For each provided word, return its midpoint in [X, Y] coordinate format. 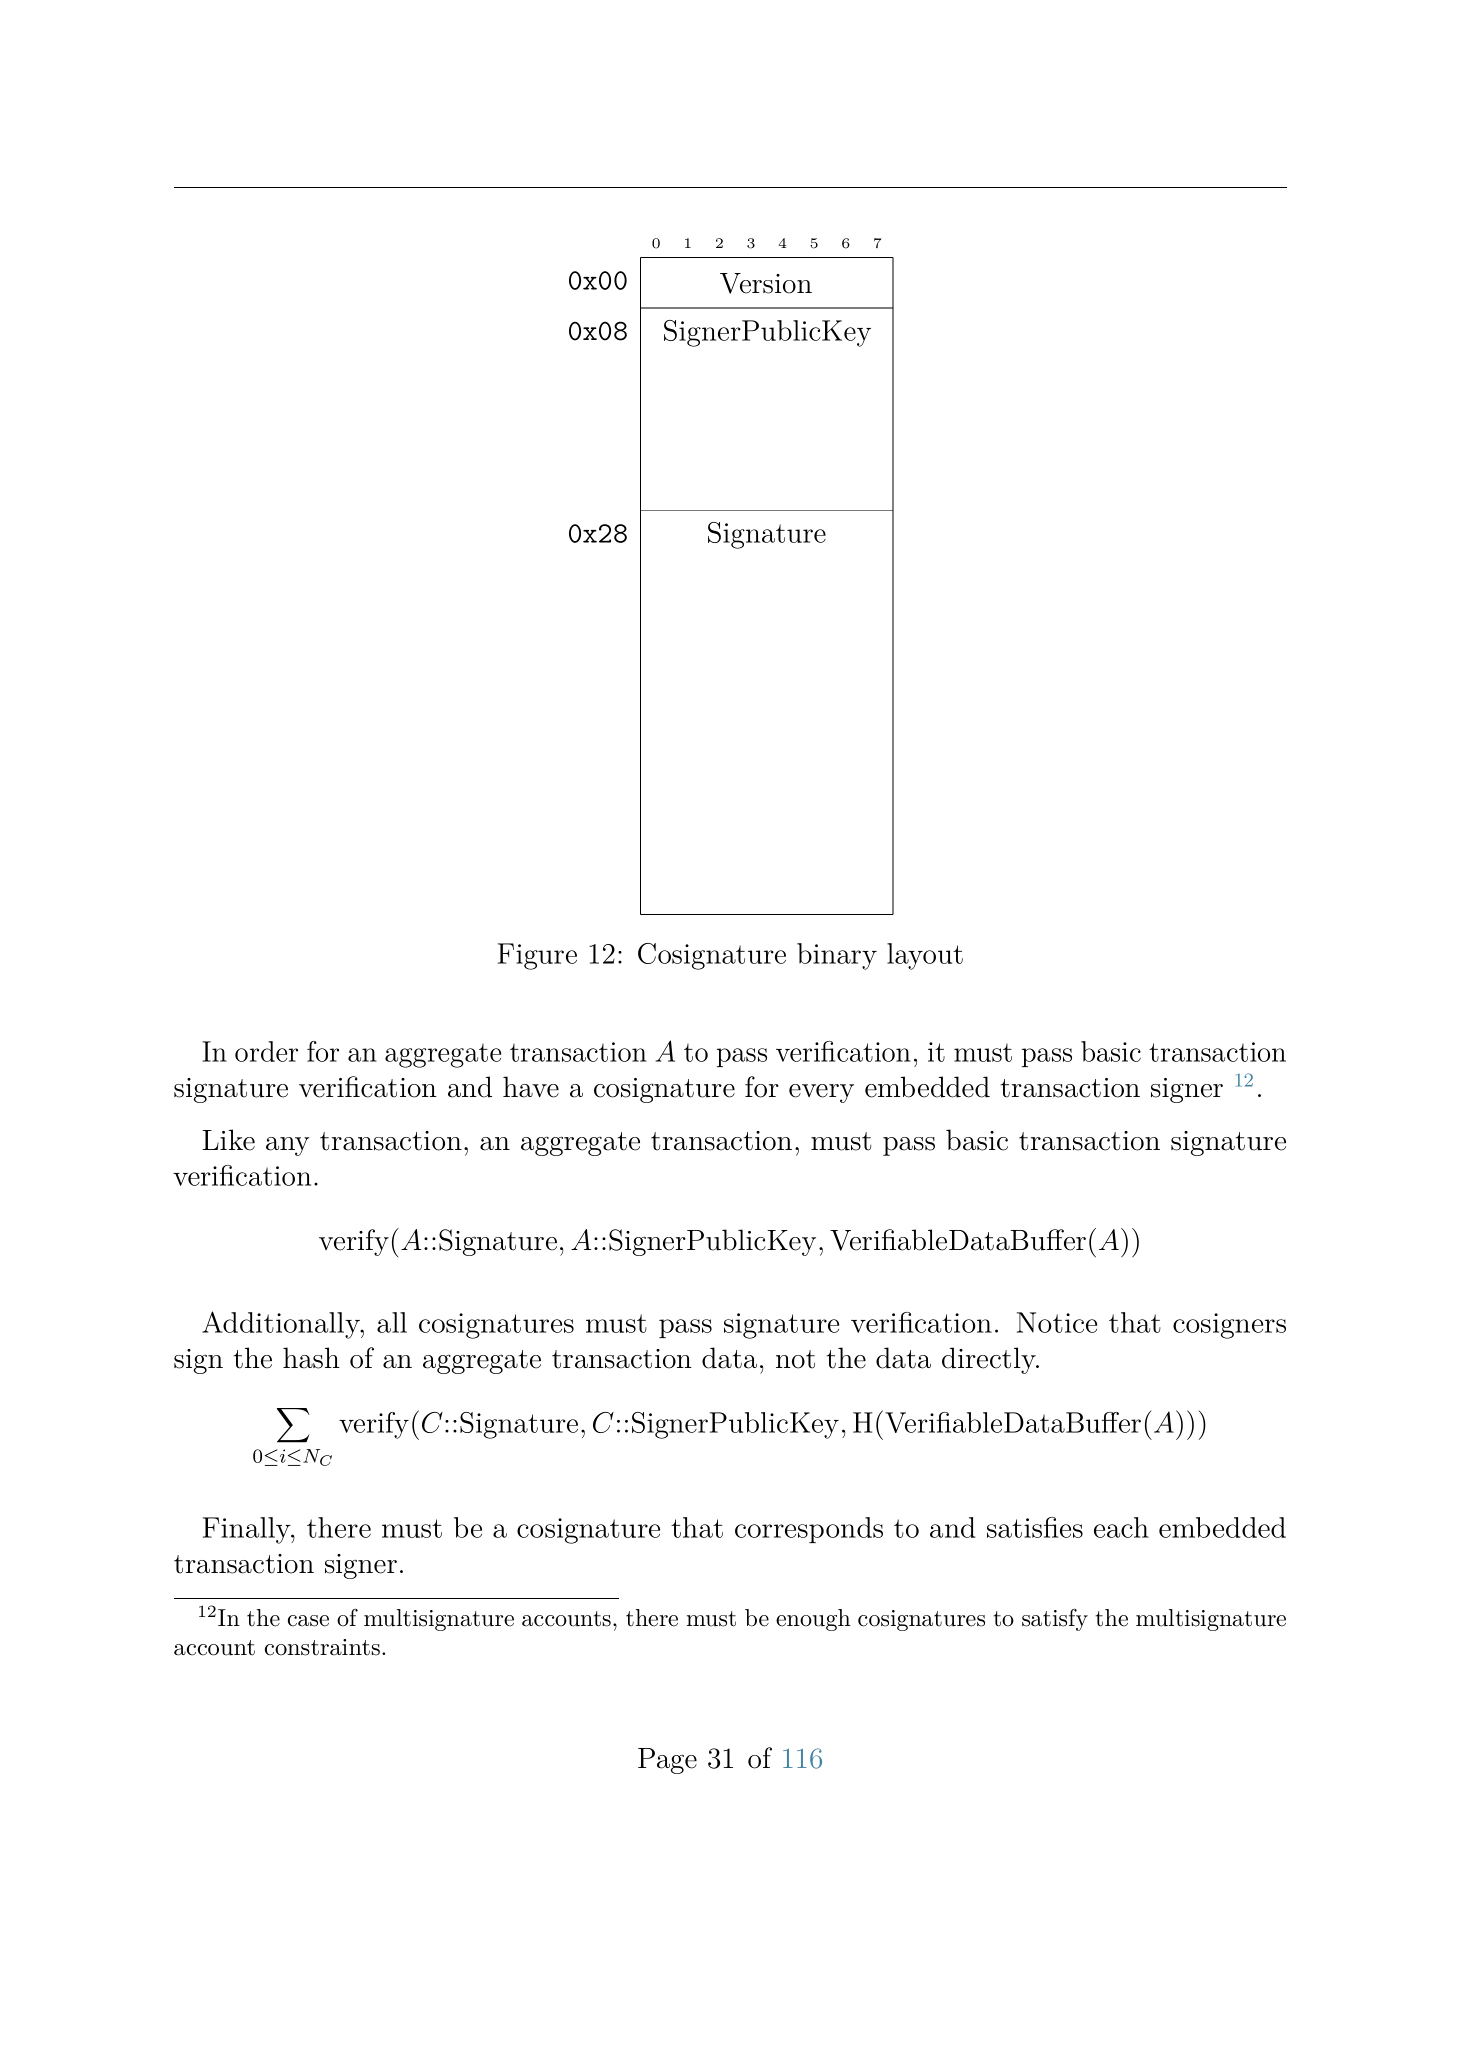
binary [837, 956]
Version [766, 283]
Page [667, 1761]
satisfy [1055, 1619]
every [821, 1093]
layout [925, 956]
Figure [537, 956]
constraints [322, 1647]
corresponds [809, 1530]
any [287, 1146]
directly [990, 1360]
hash [311, 1358]
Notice [1057, 1322]
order [266, 1051]
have [531, 1087]
